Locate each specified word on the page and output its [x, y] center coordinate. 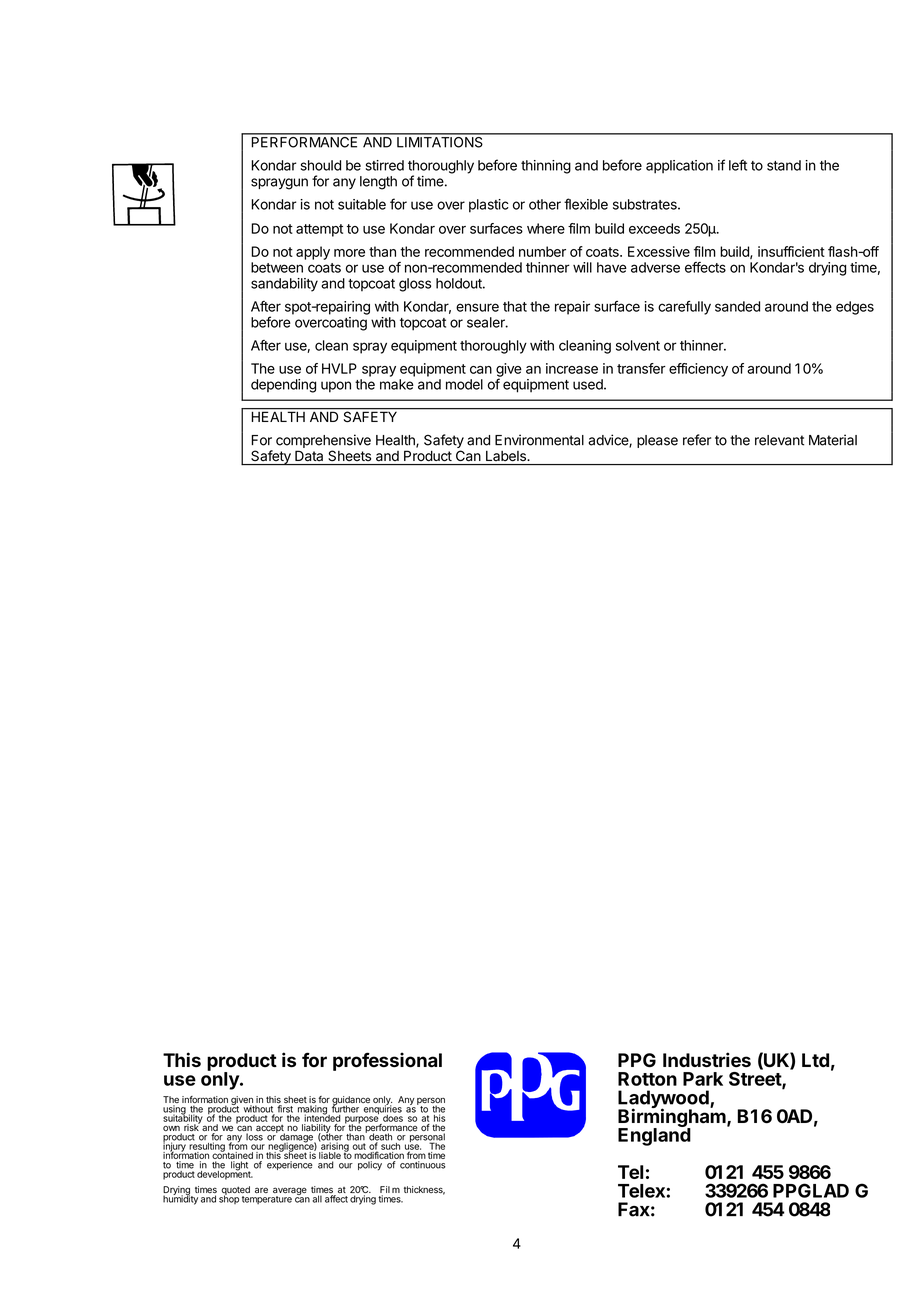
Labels [507, 456]
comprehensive [323, 442]
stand [784, 165]
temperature [267, 1200]
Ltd [815, 1060]
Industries [707, 1060]
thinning [546, 167]
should [321, 165]
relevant [779, 440]
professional [387, 1061]
